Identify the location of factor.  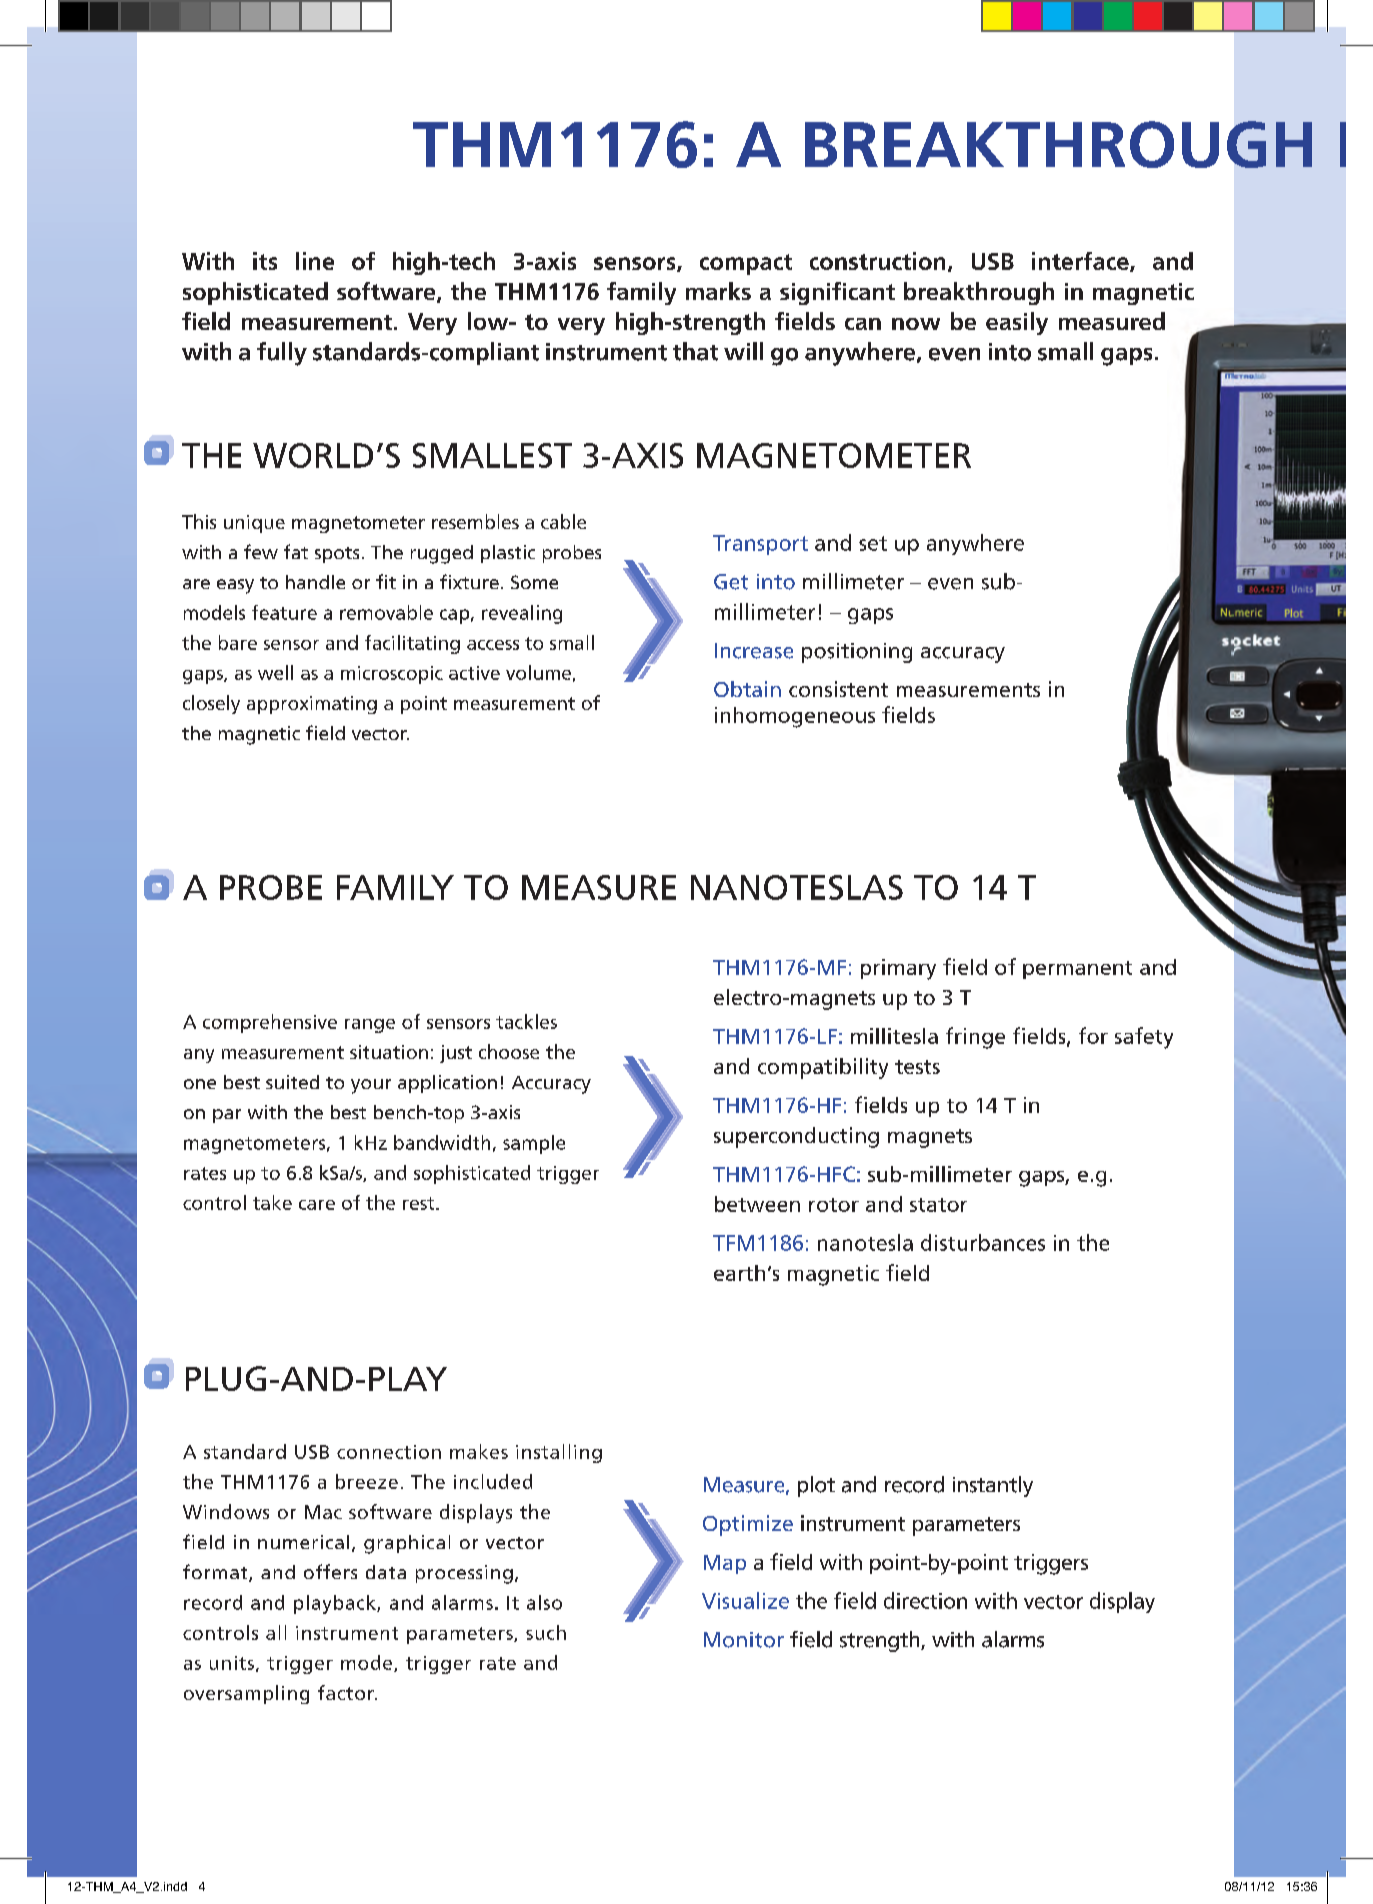
(347, 1692).
